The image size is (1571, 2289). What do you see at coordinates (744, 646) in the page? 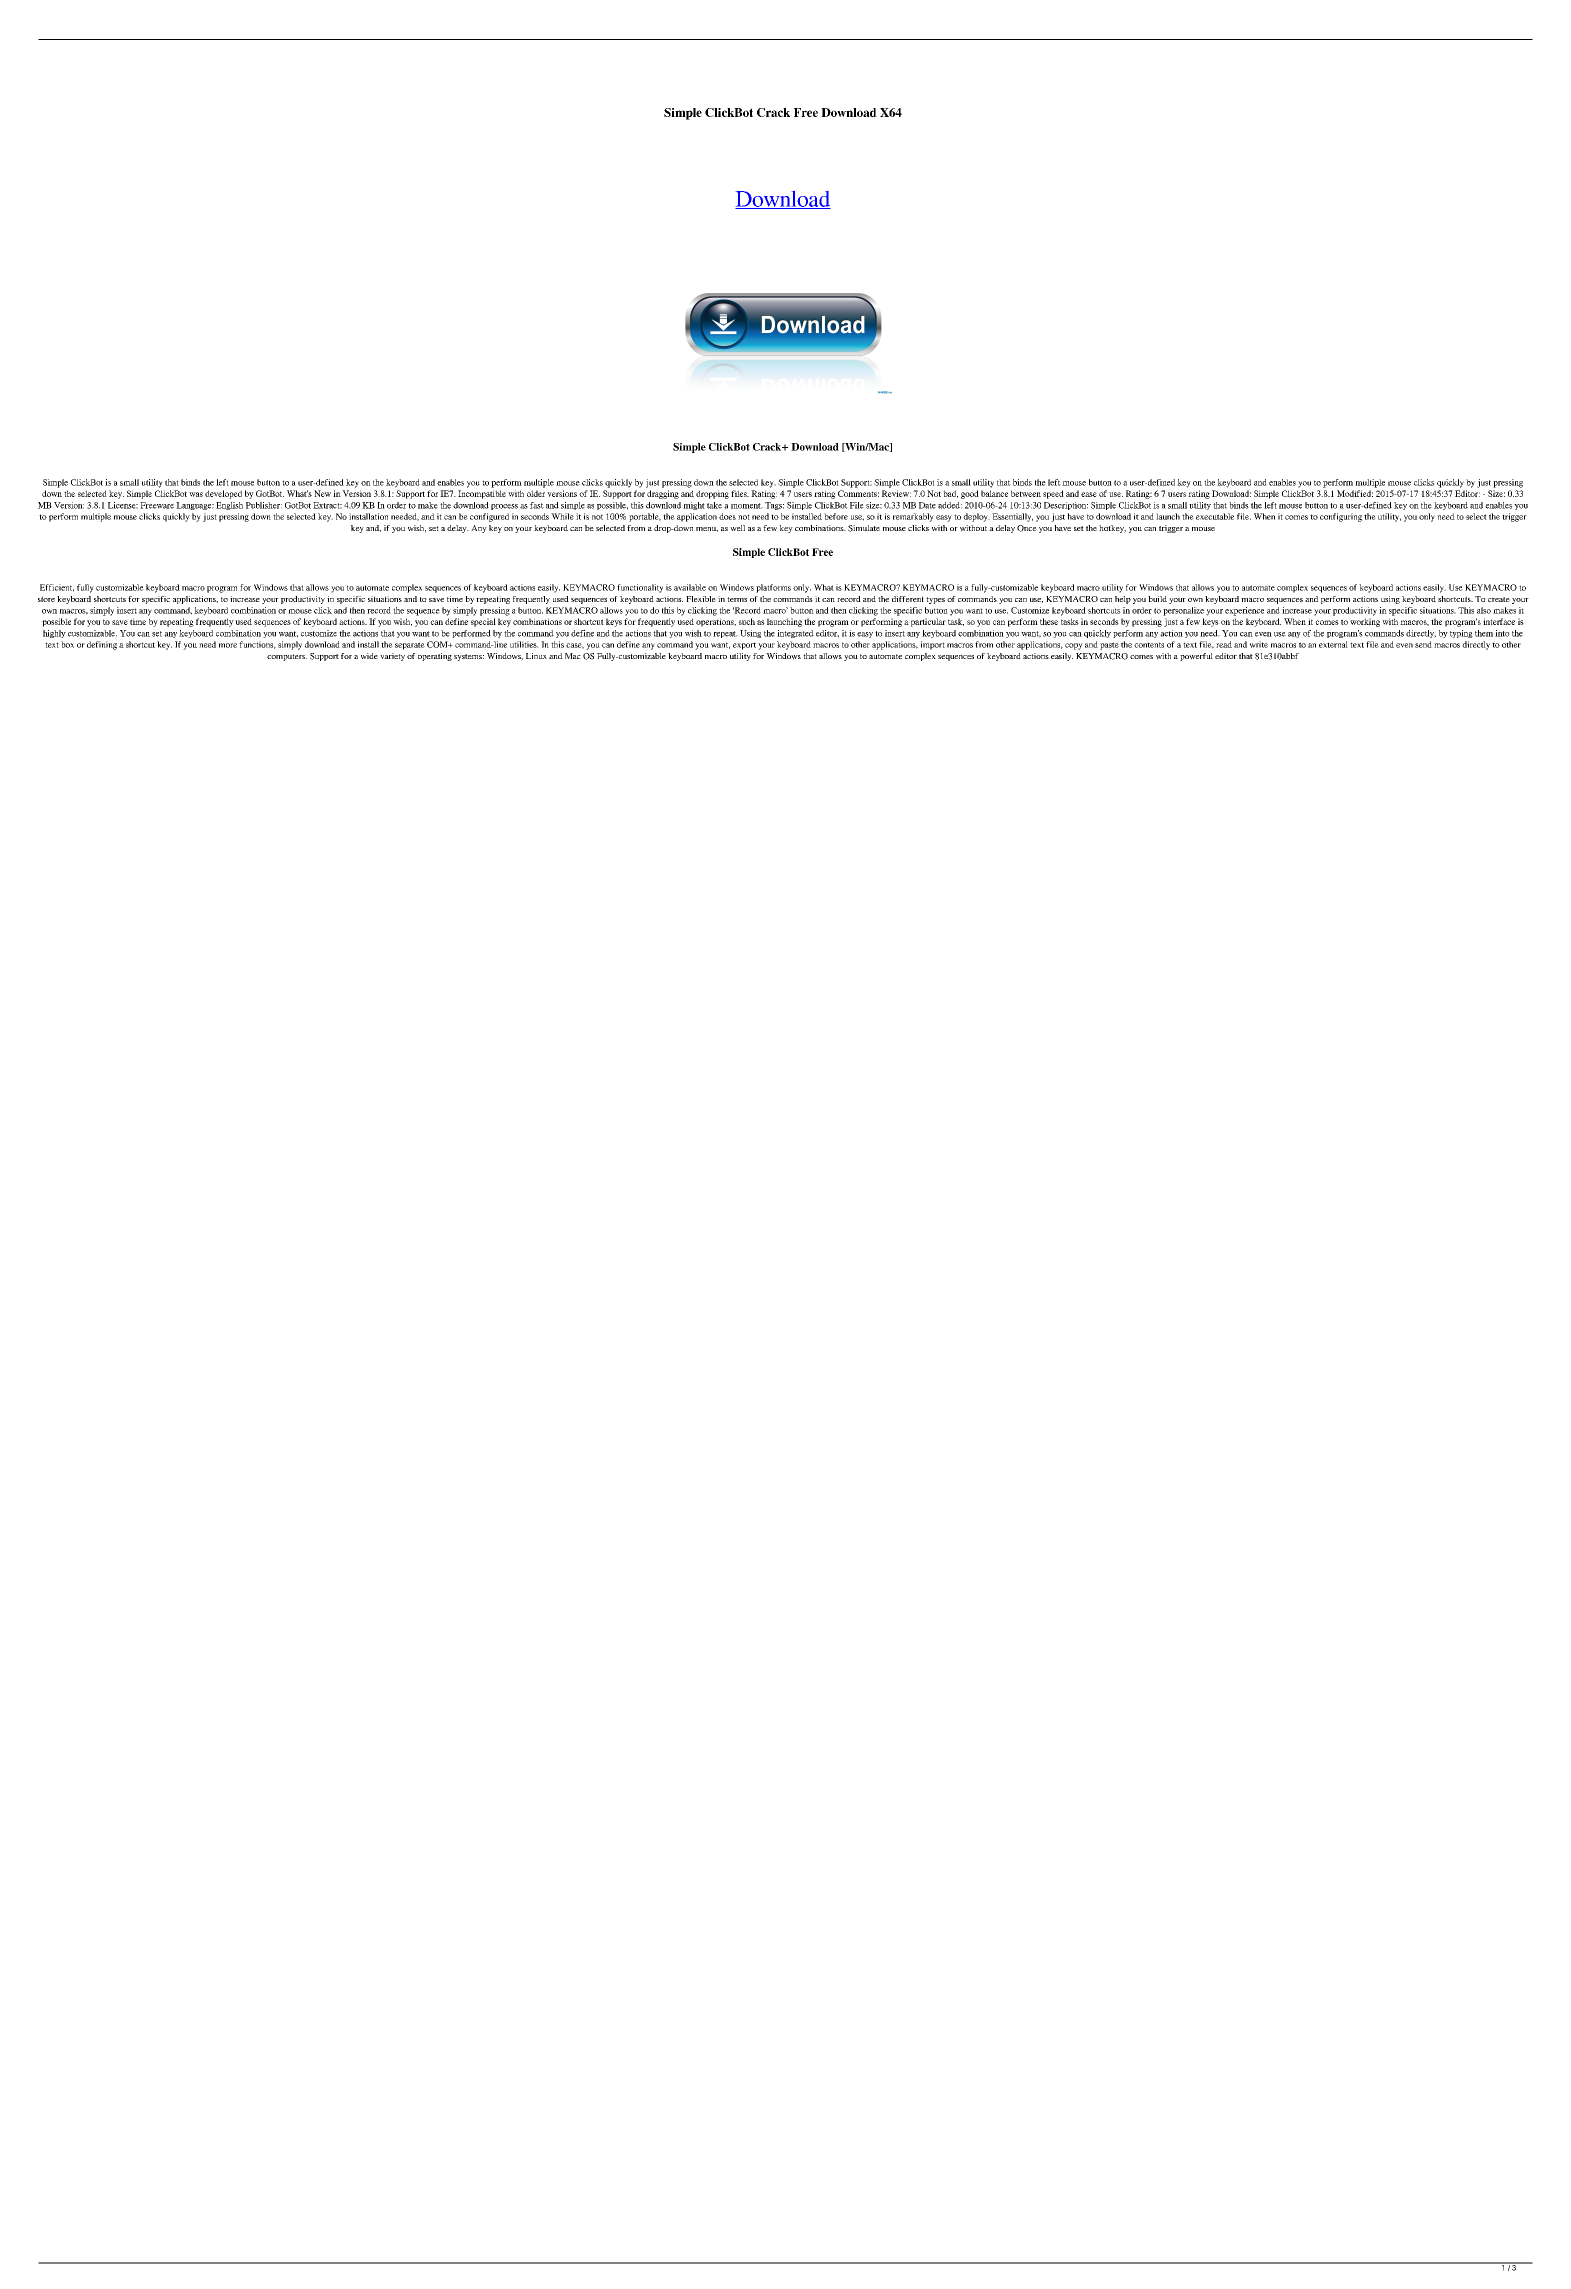
I see `export` at bounding box center [744, 646].
